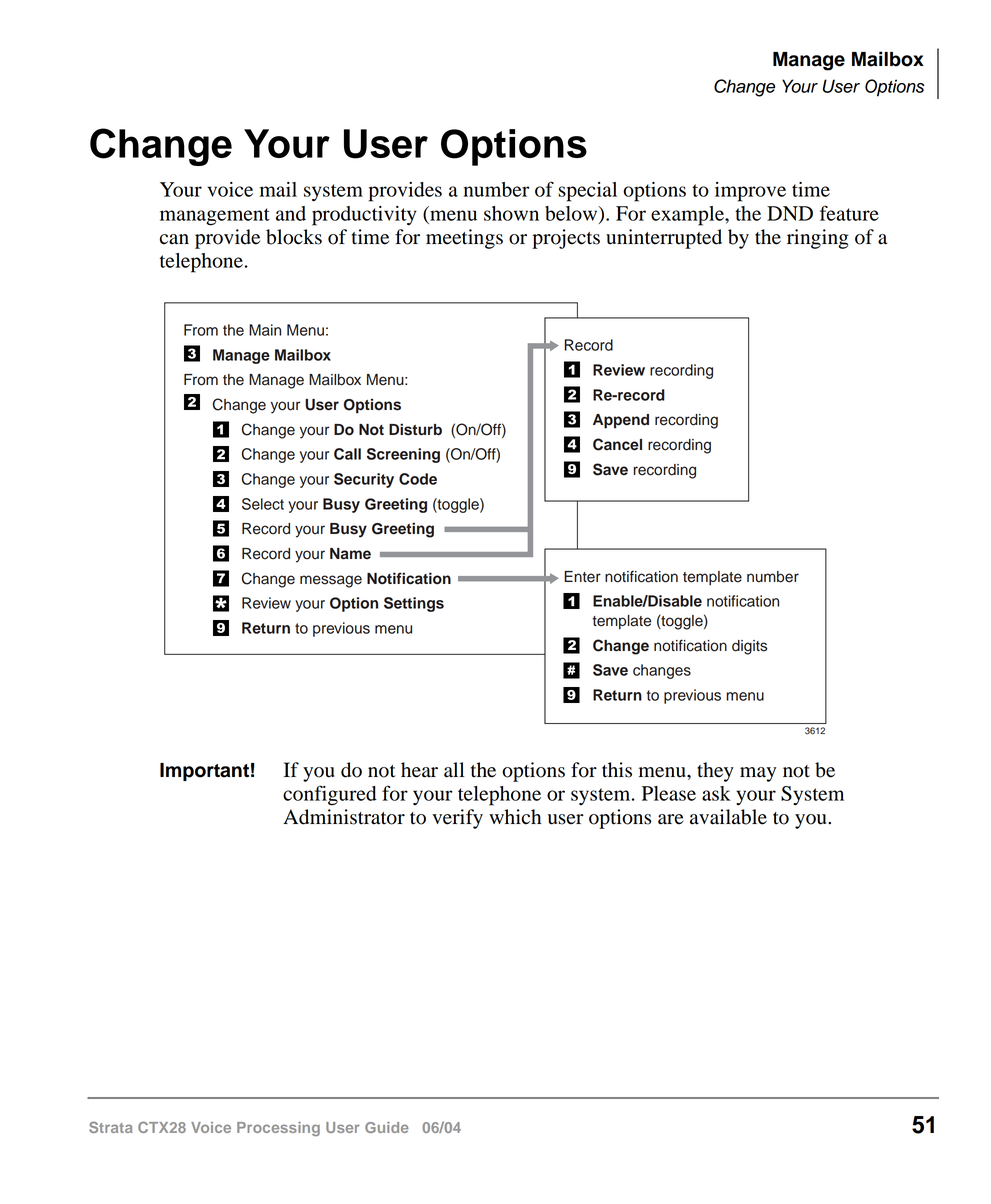 This screenshot has height=1204, width=991. I want to click on and, so click(291, 213).
